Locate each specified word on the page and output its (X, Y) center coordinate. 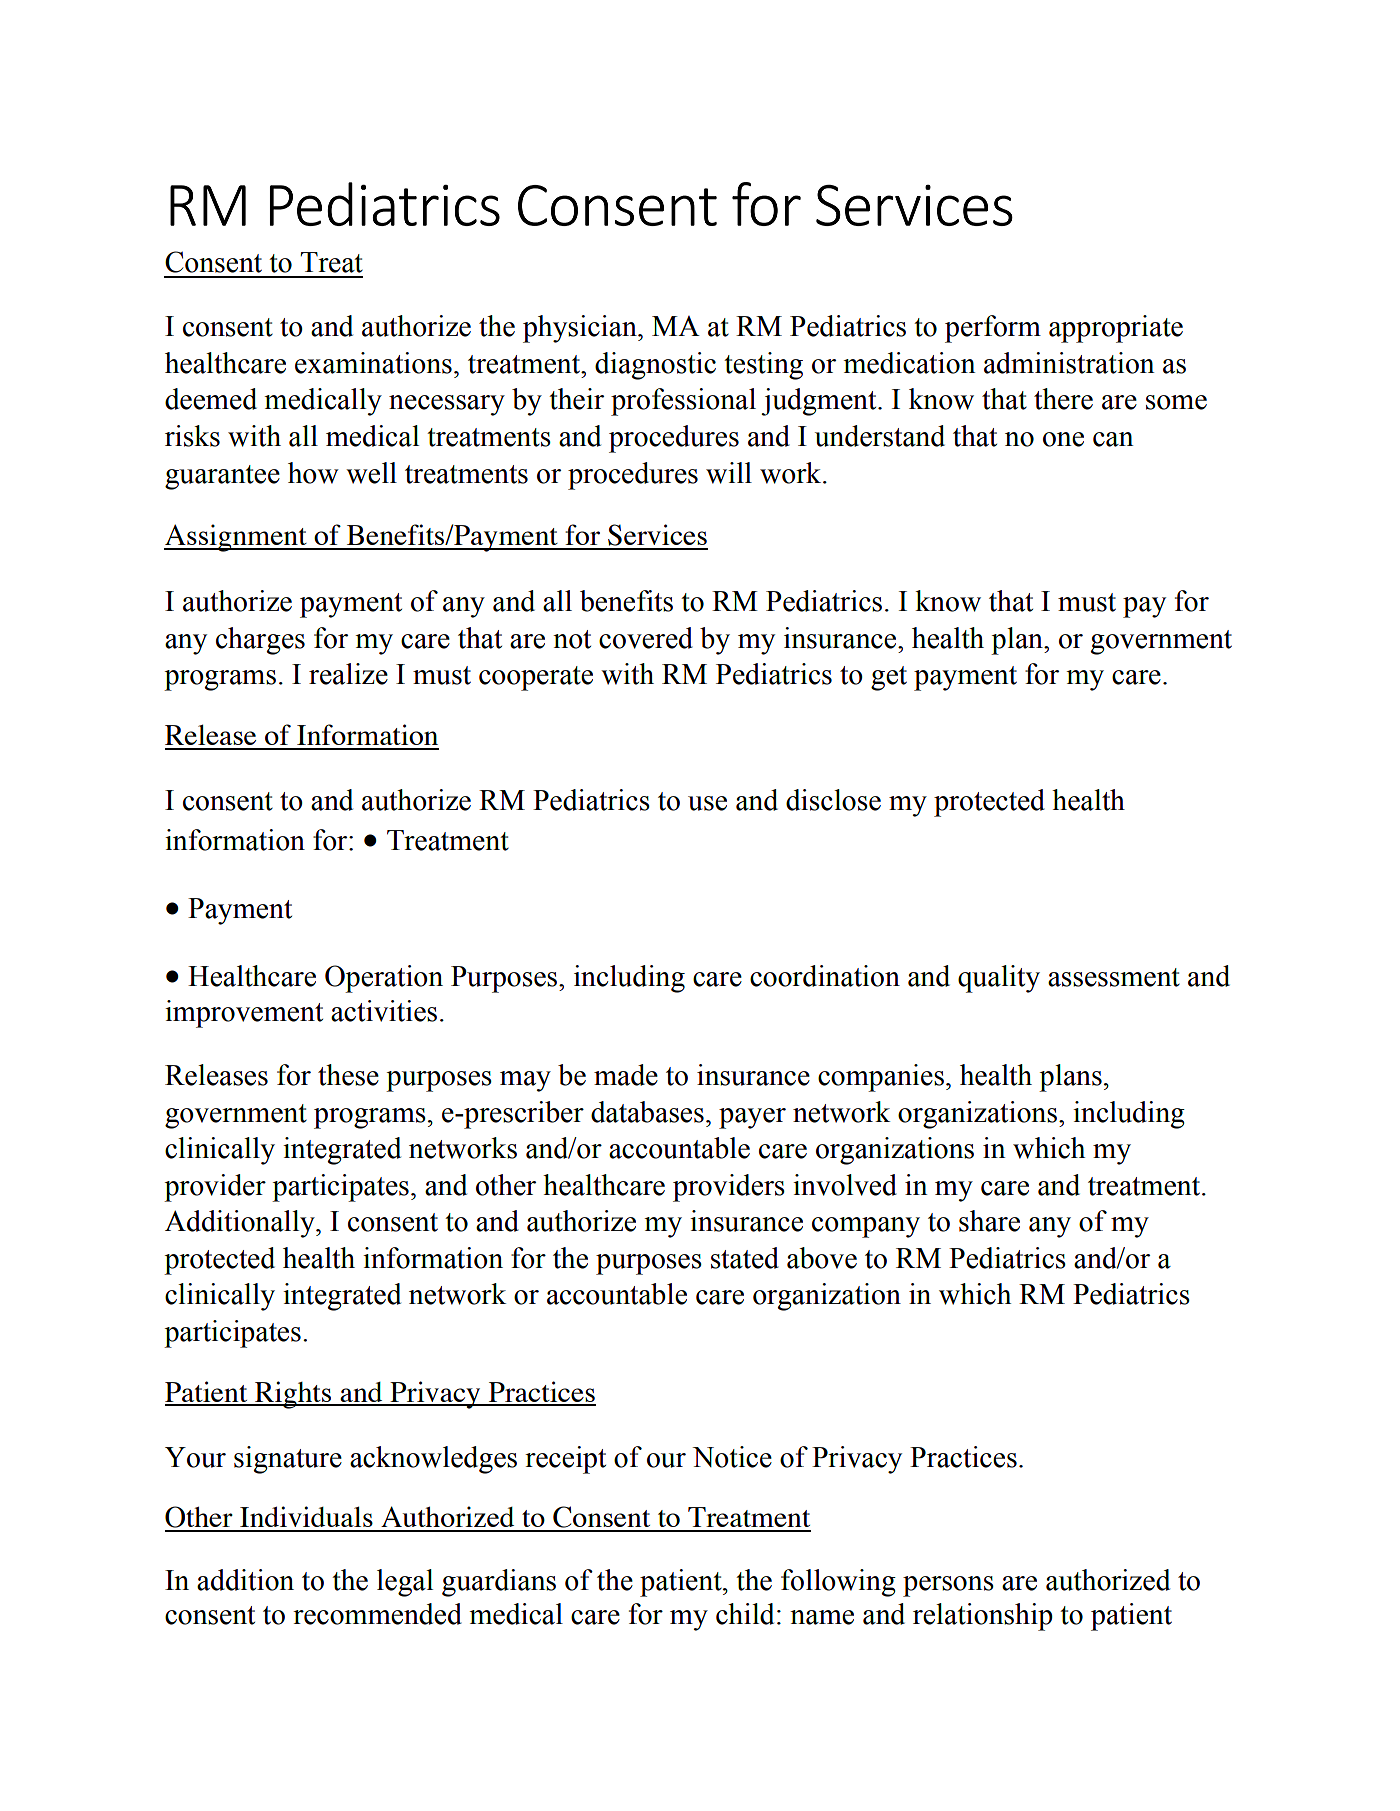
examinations (373, 363)
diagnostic (655, 366)
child (745, 1614)
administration (1069, 363)
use (707, 803)
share (989, 1221)
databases (647, 1112)
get (889, 678)
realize (348, 674)
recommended (377, 1614)
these (348, 1075)
